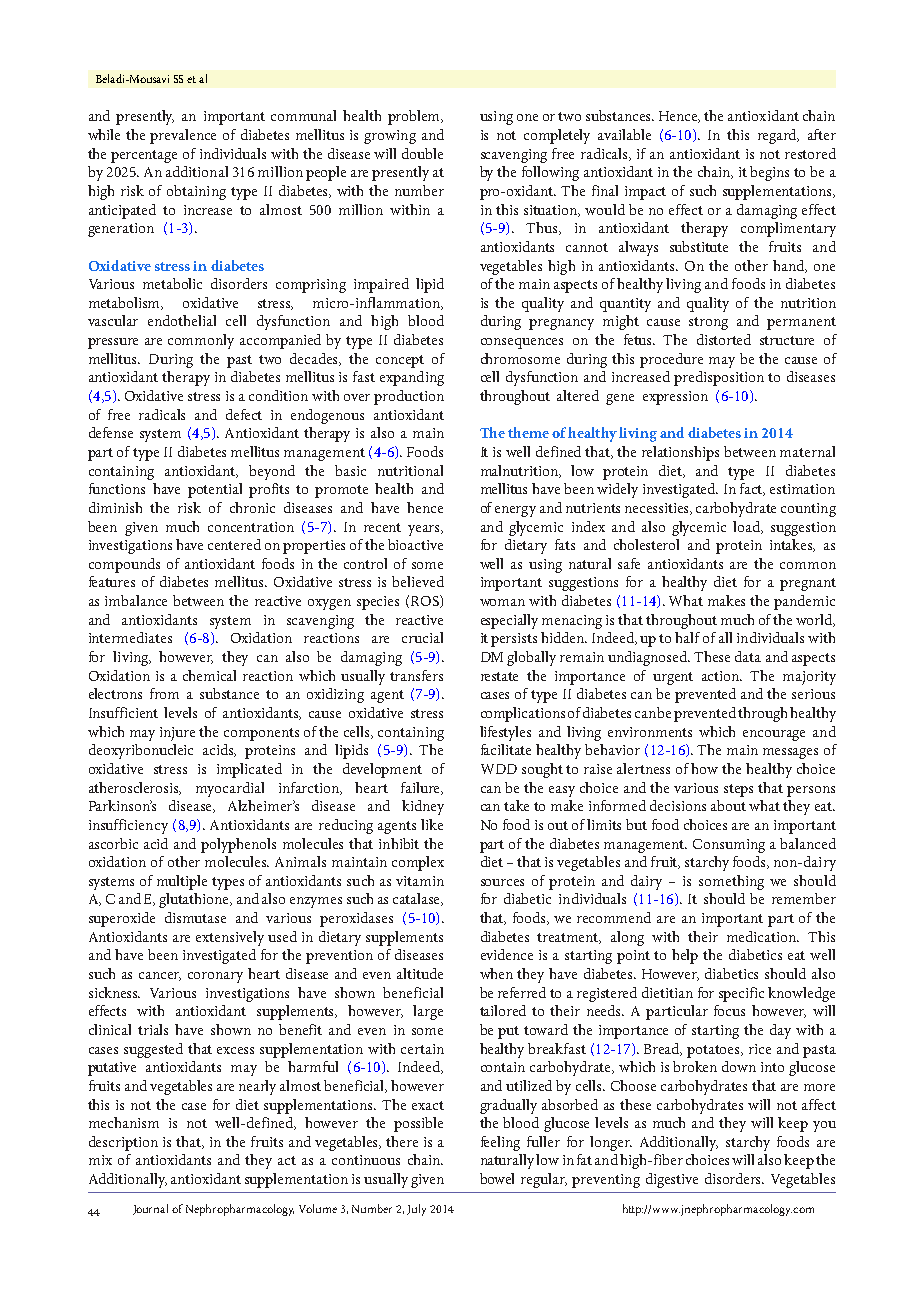  Describe the element at coordinates (778, 136) in the screenshot. I see `regard` at that location.
